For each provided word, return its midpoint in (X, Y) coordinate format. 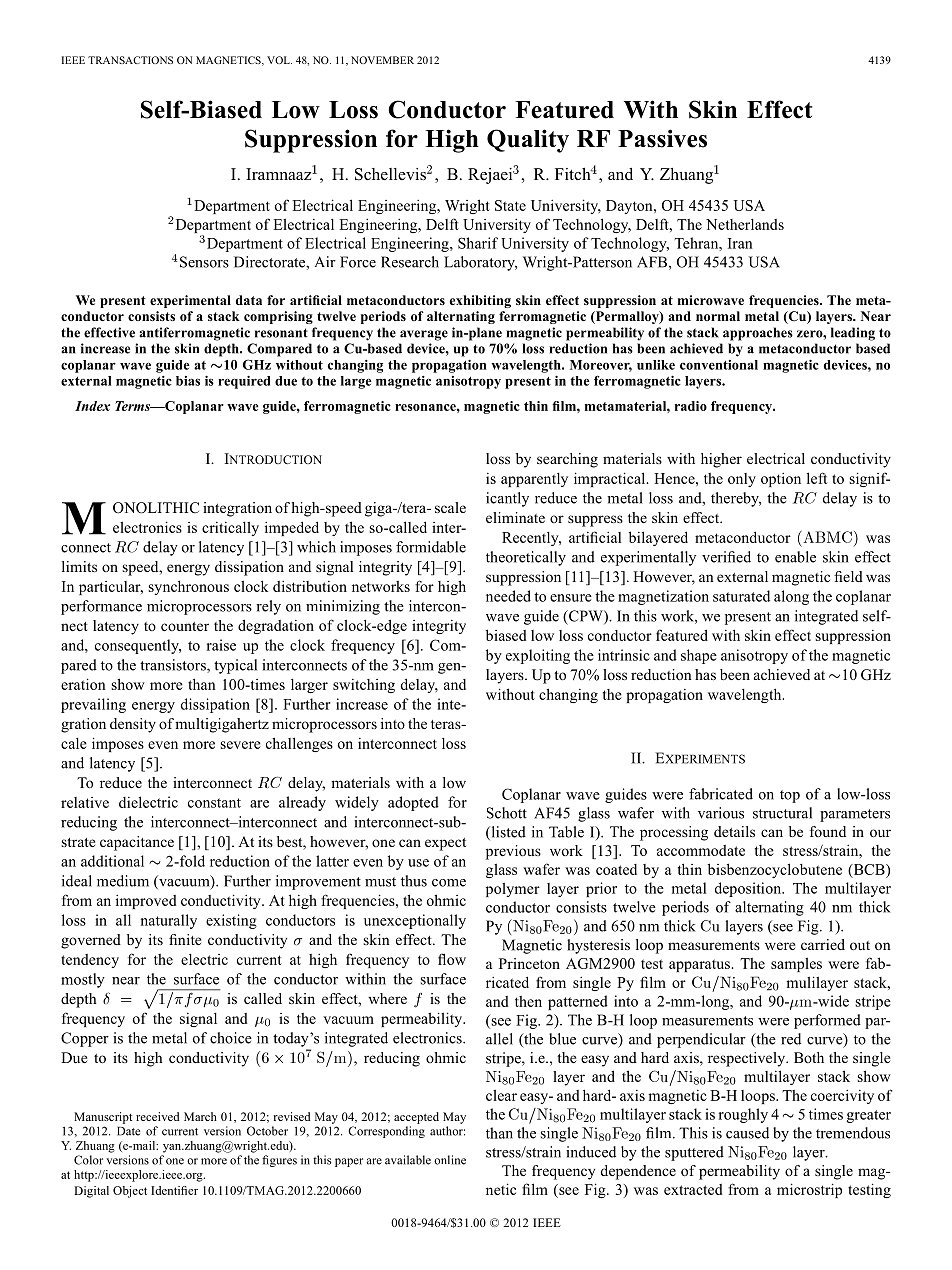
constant (214, 803)
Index (92, 406)
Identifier (174, 1190)
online (450, 1160)
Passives (662, 138)
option (781, 480)
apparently (534, 480)
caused (747, 1133)
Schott (507, 813)
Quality (528, 141)
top (790, 796)
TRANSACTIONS (130, 60)
